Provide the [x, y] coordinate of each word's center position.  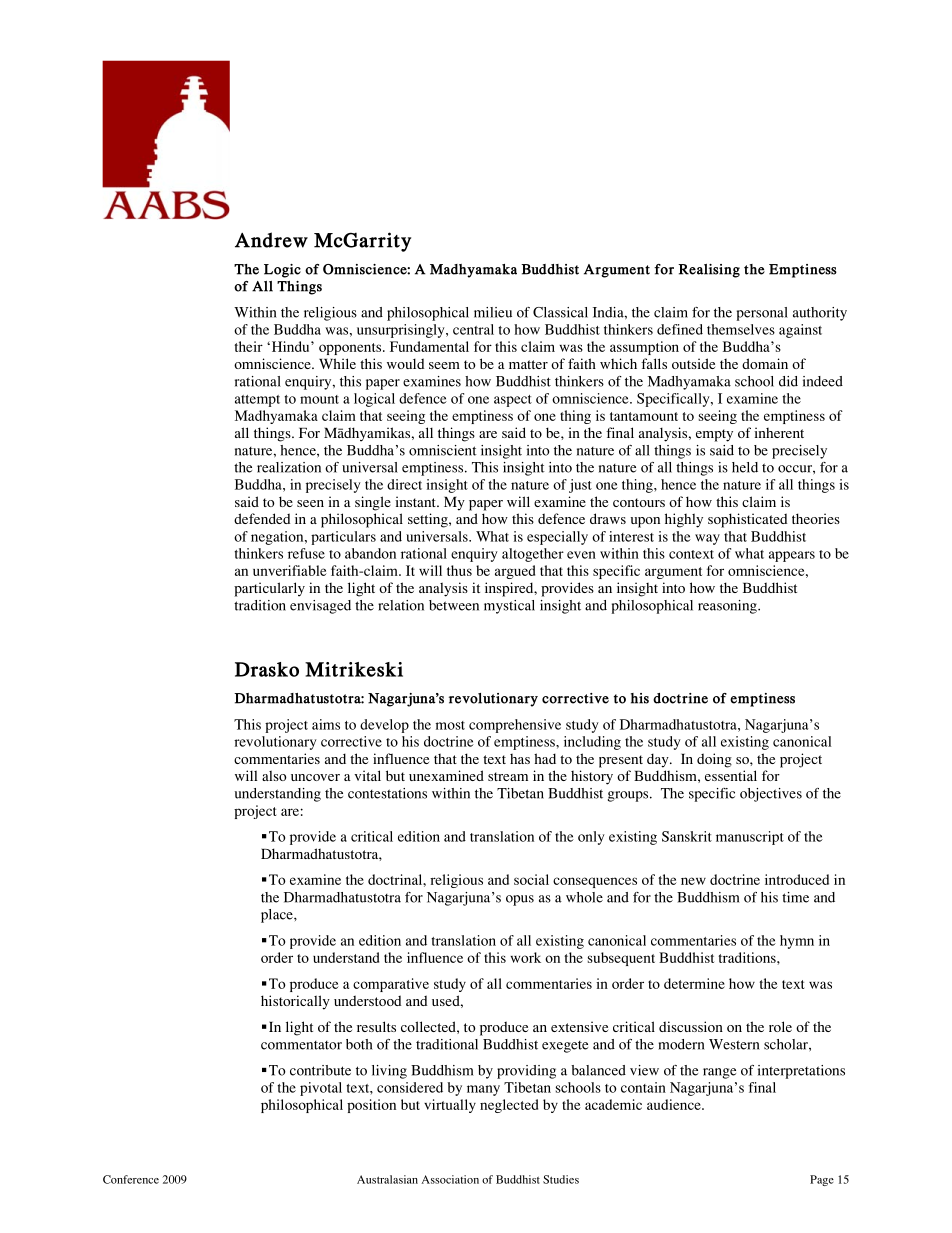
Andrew [271, 240]
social [531, 879]
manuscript [750, 838]
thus [459, 570]
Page [822, 1180]
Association [450, 1179]
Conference [131, 1179]
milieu [493, 312]
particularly [269, 589]
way [707, 539]
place [278, 916]
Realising [709, 271]
